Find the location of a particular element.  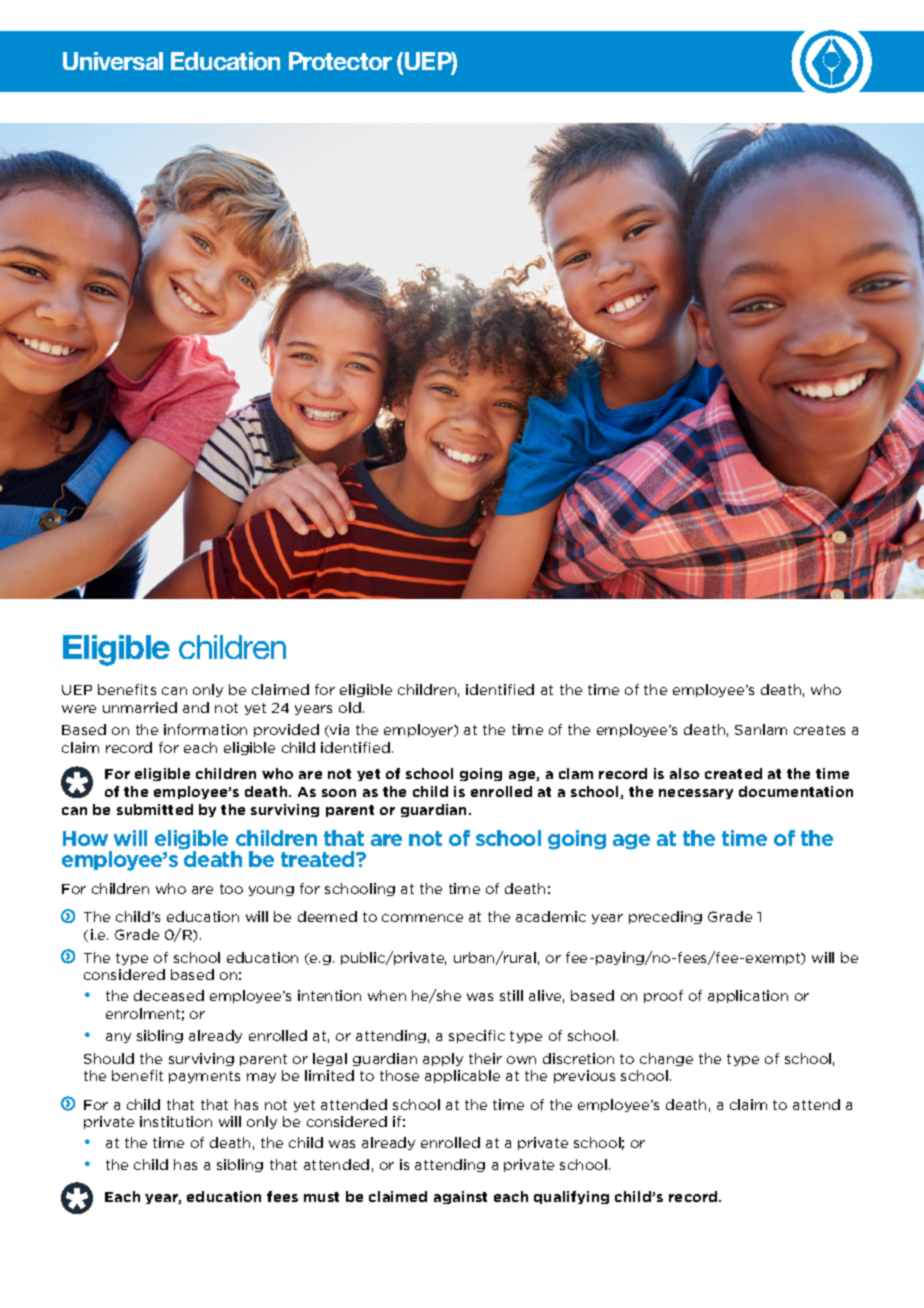

provided is located at coordinates (286, 730).
